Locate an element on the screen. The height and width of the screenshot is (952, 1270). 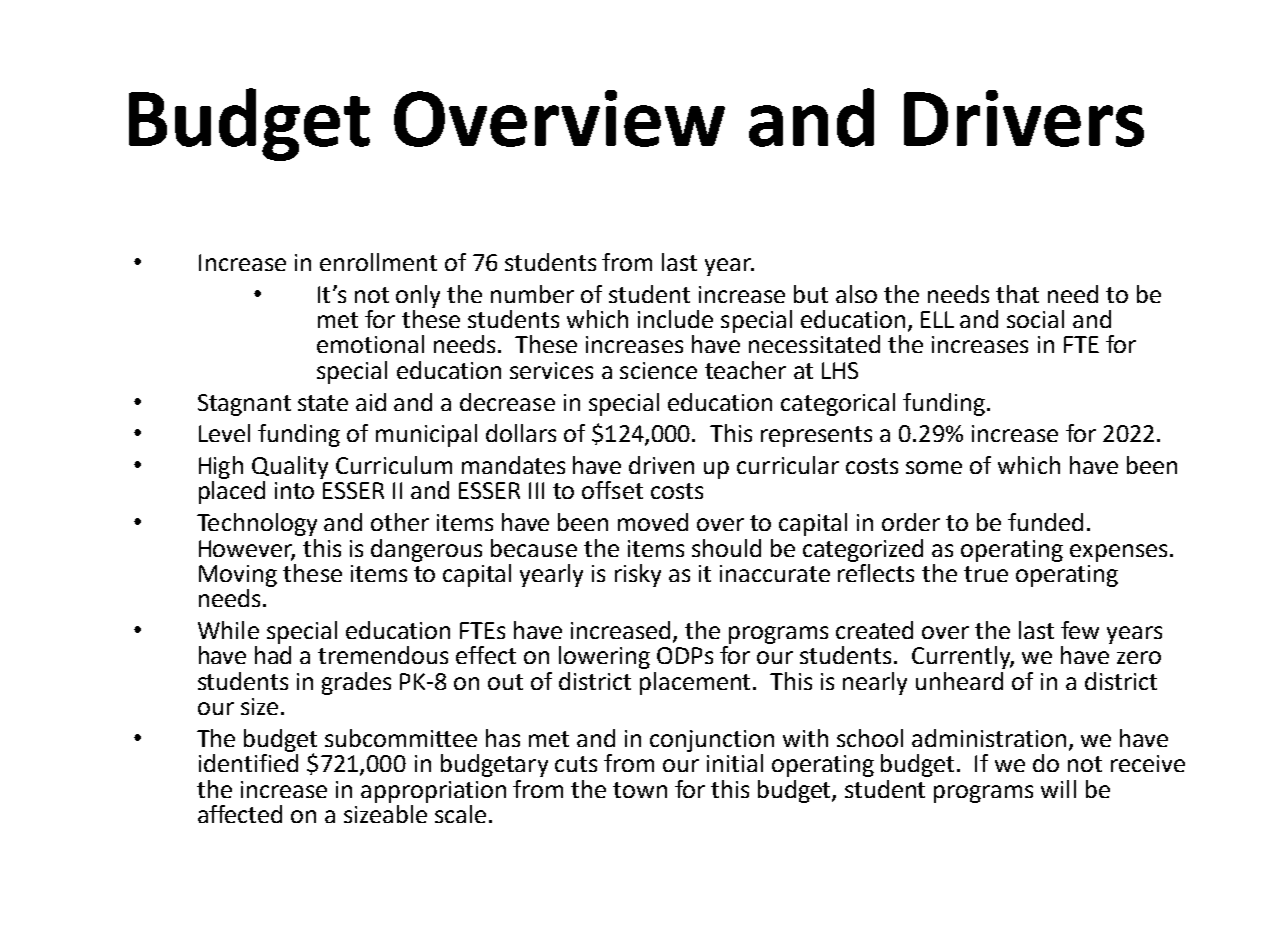
tremendous is located at coordinates (383, 655).
